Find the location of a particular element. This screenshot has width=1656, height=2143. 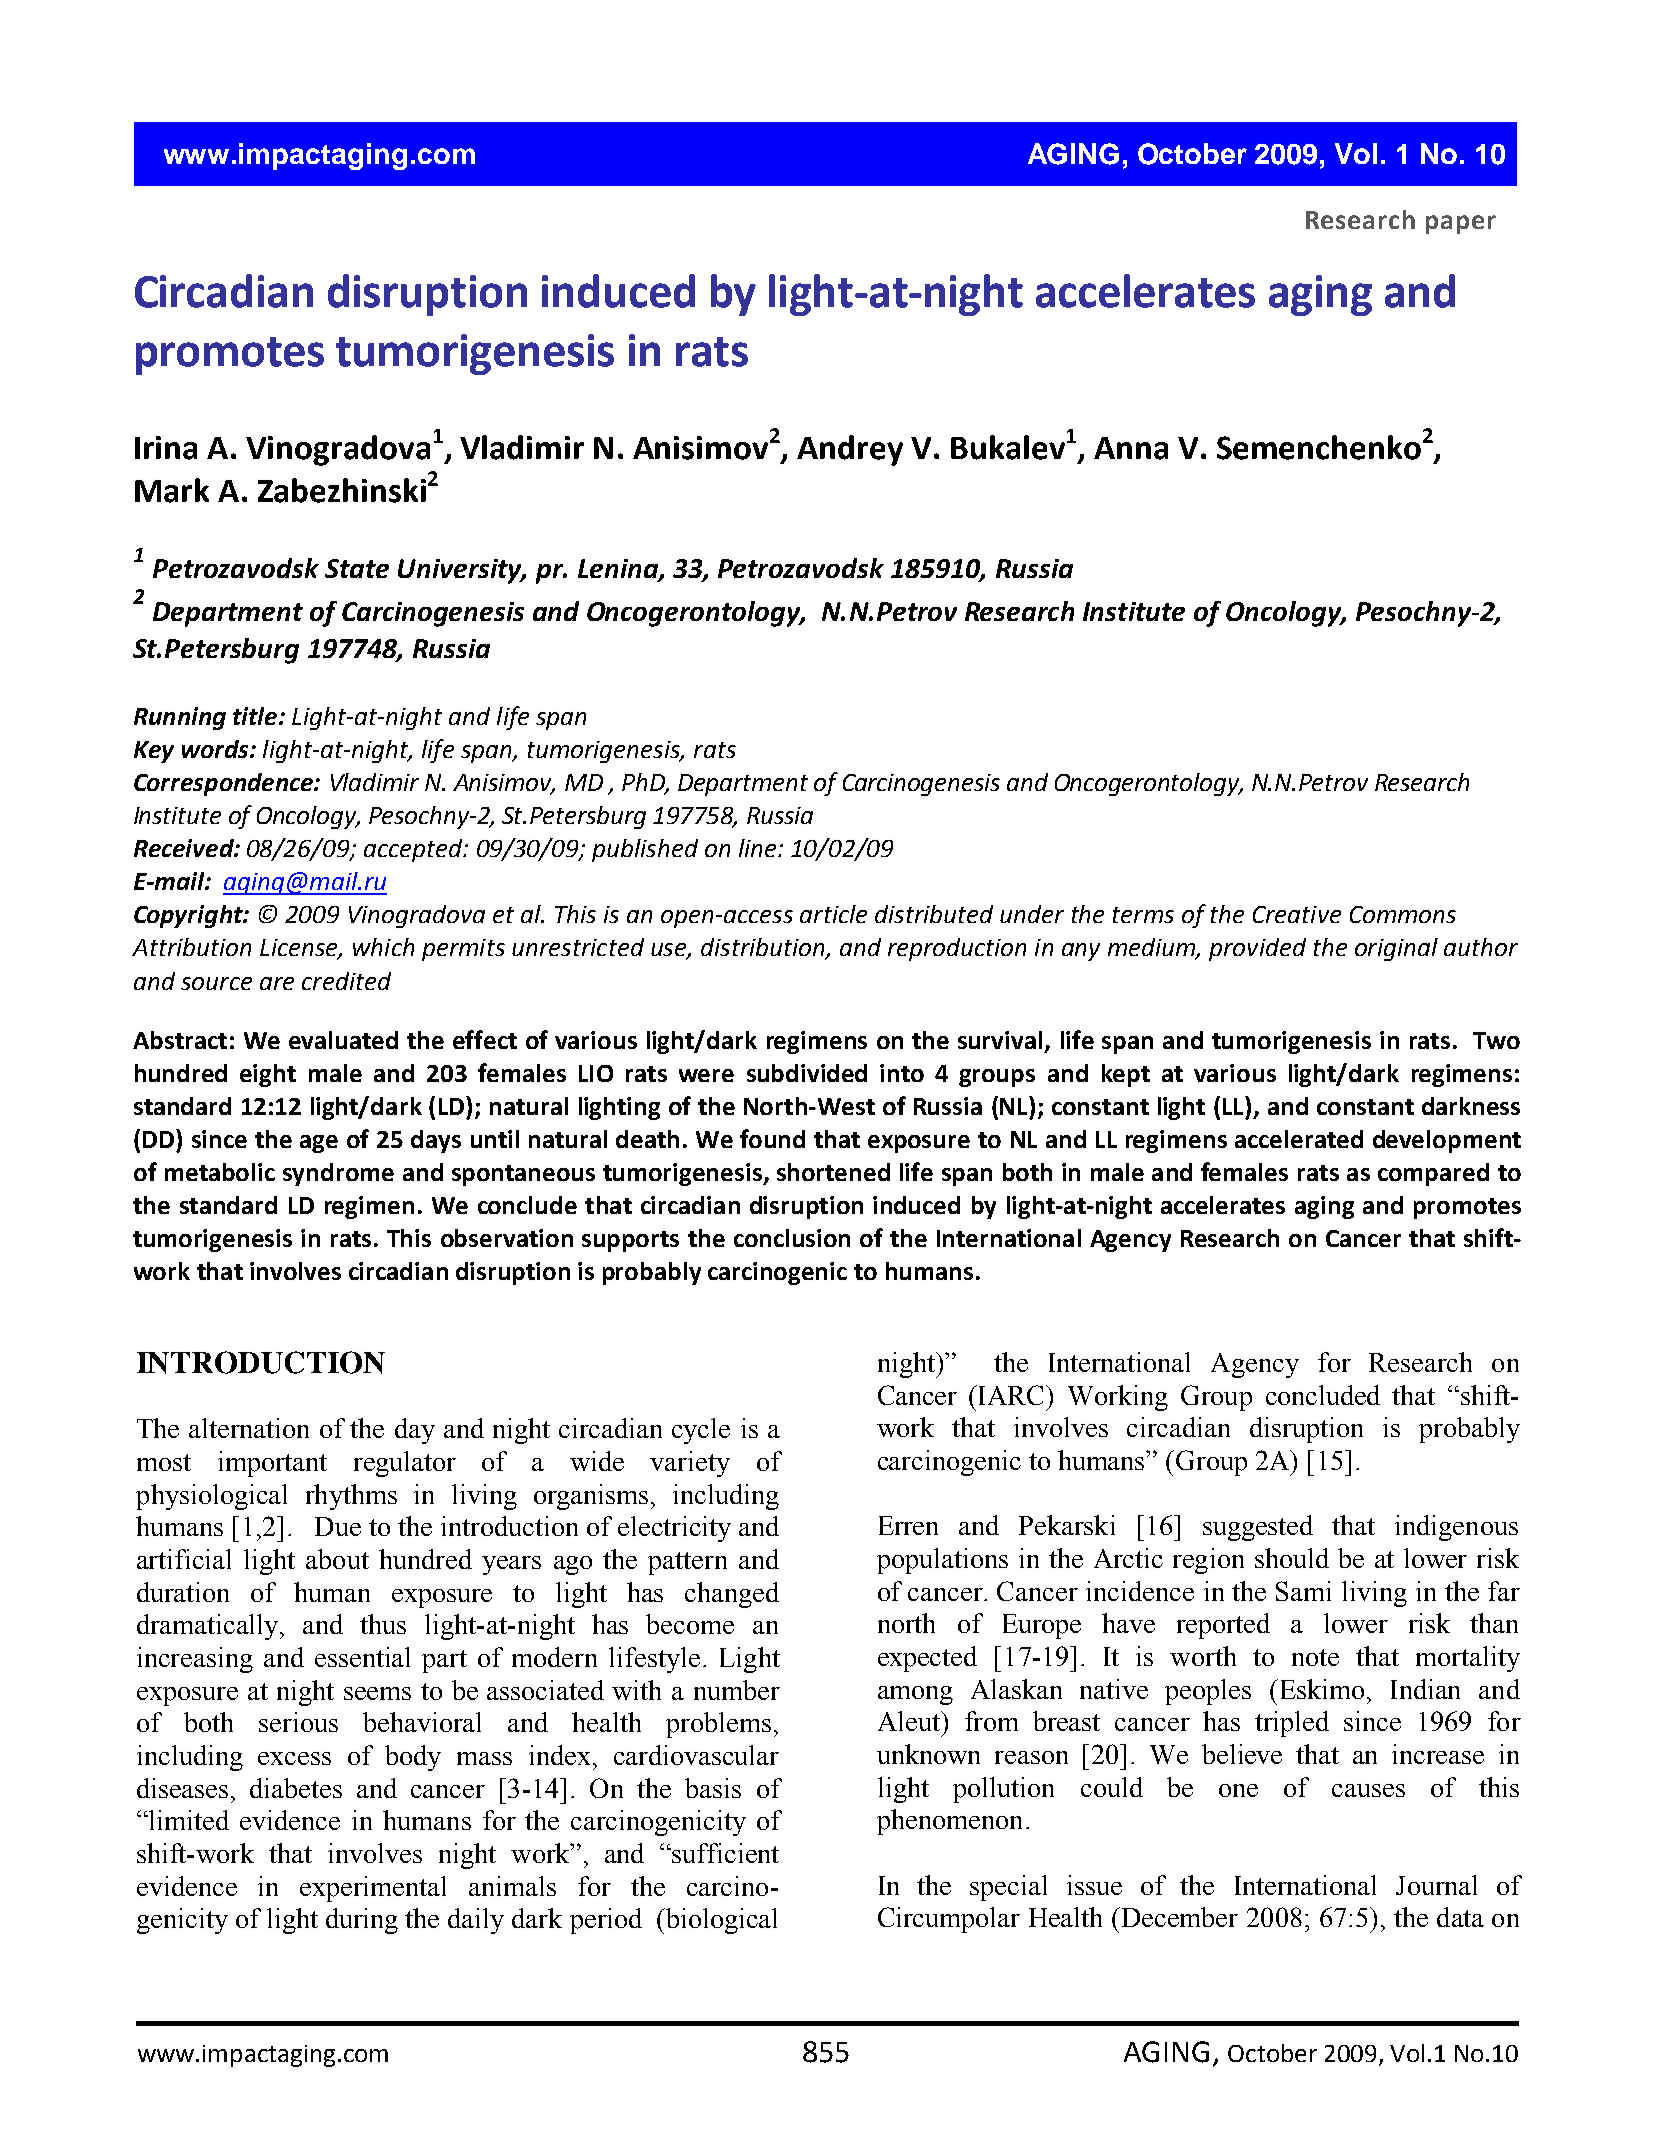

syndrome is located at coordinates (338, 1174).
